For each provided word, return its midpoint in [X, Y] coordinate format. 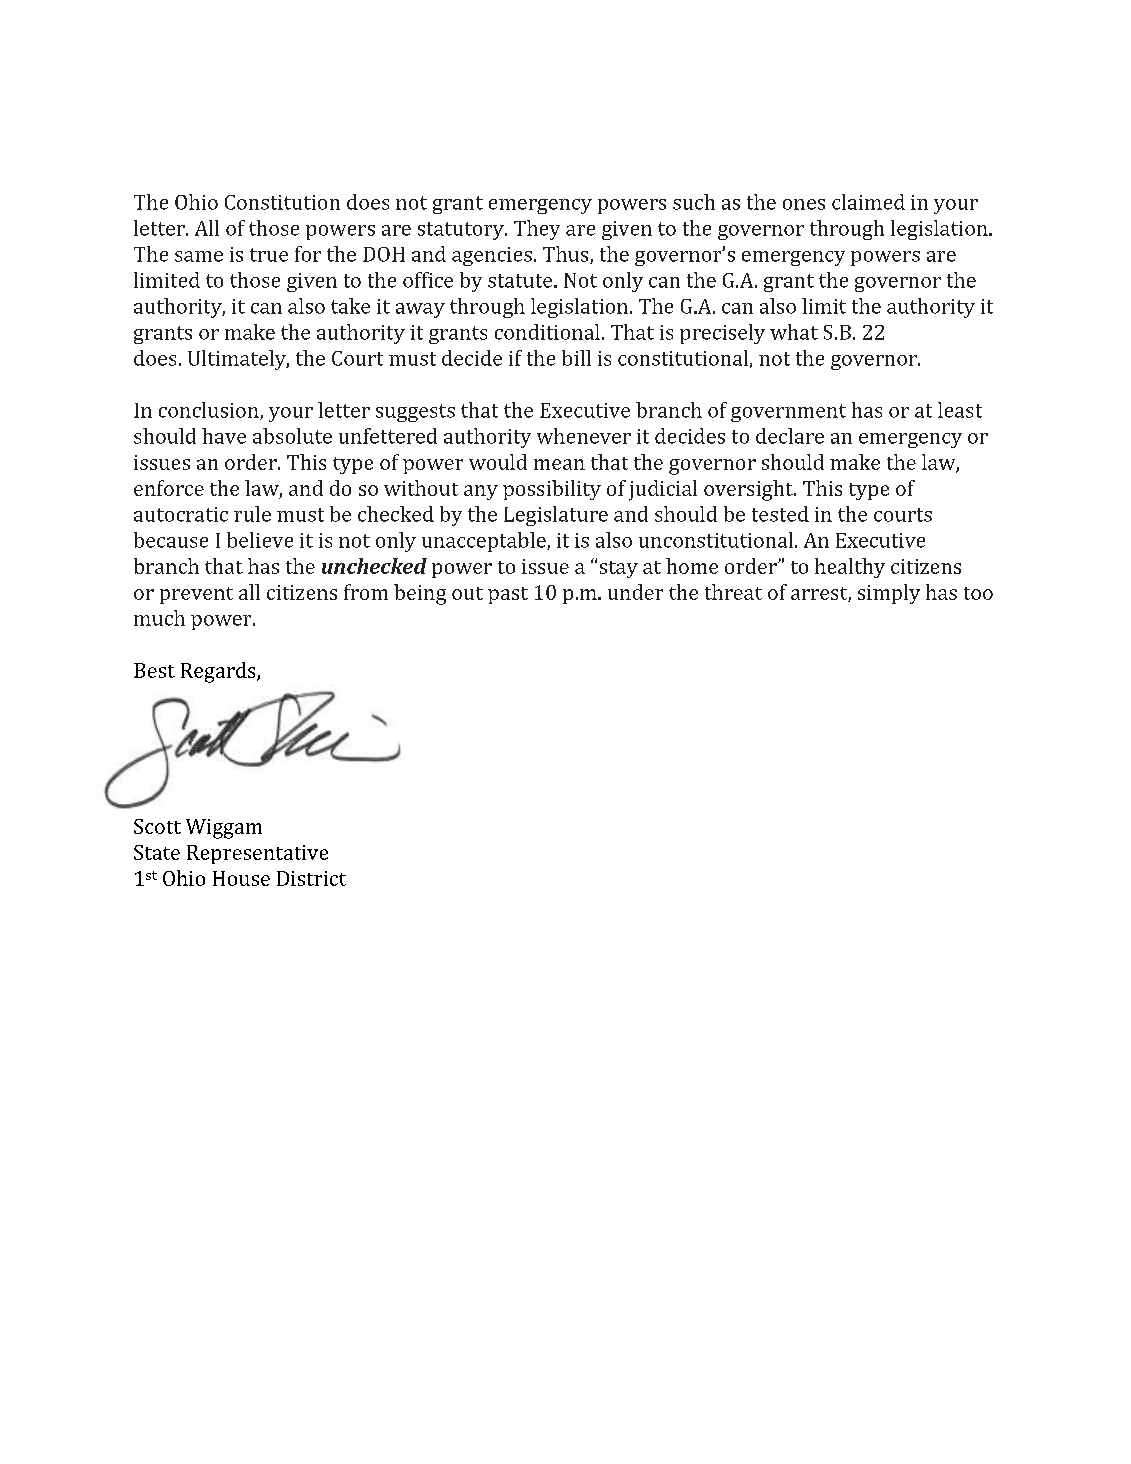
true [269, 255]
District [311, 878]
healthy [850, 568]
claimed [868, 202]
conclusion [210, 411]
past [508, 595]
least [960, 410]
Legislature [556, 516]
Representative [257, 854]
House [241, 878]
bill [576, 358]
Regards [219, 672]
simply [889, 594]
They [537, 230]
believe [260, 540]
